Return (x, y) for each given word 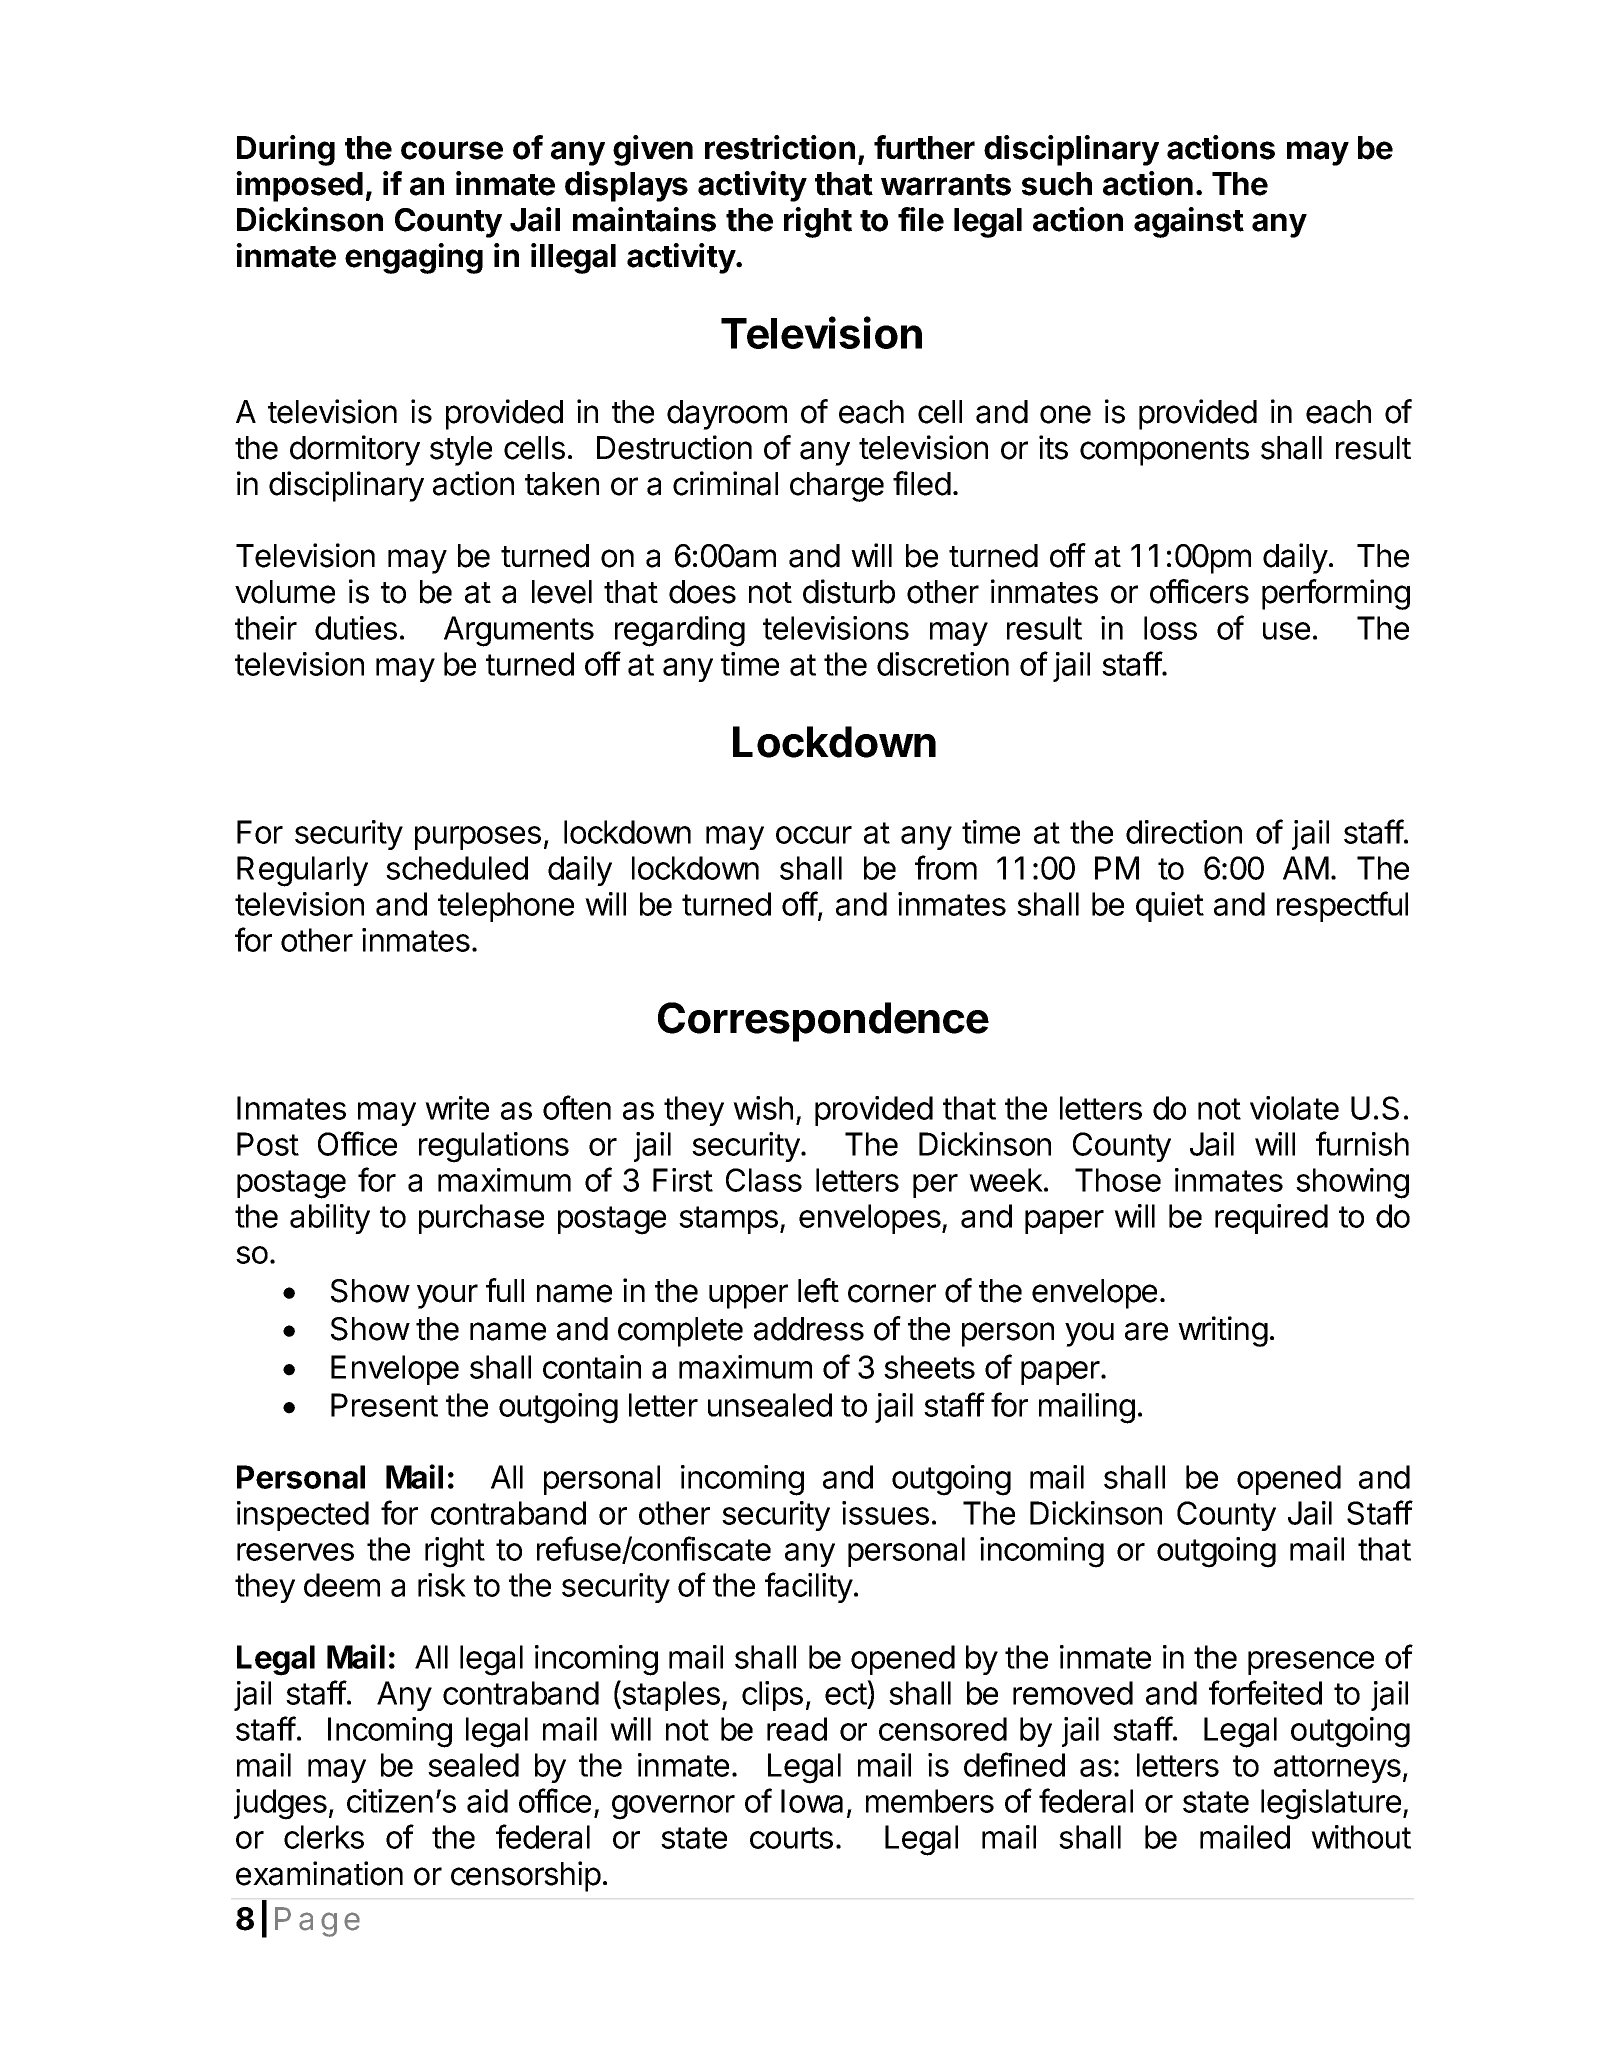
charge (837, 487)
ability (330, 1219)
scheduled (457, 868)
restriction (780, 147)
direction (1184, 832)
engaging (414, 258)
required (1271, 1219)
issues (885, 1513)
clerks (324, 1837)
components (1164, 452)
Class (764, 1180)
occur (814, 835)
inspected (303, 1516)
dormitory (355, 450)
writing (1223, 1331)
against (1189, 222)
